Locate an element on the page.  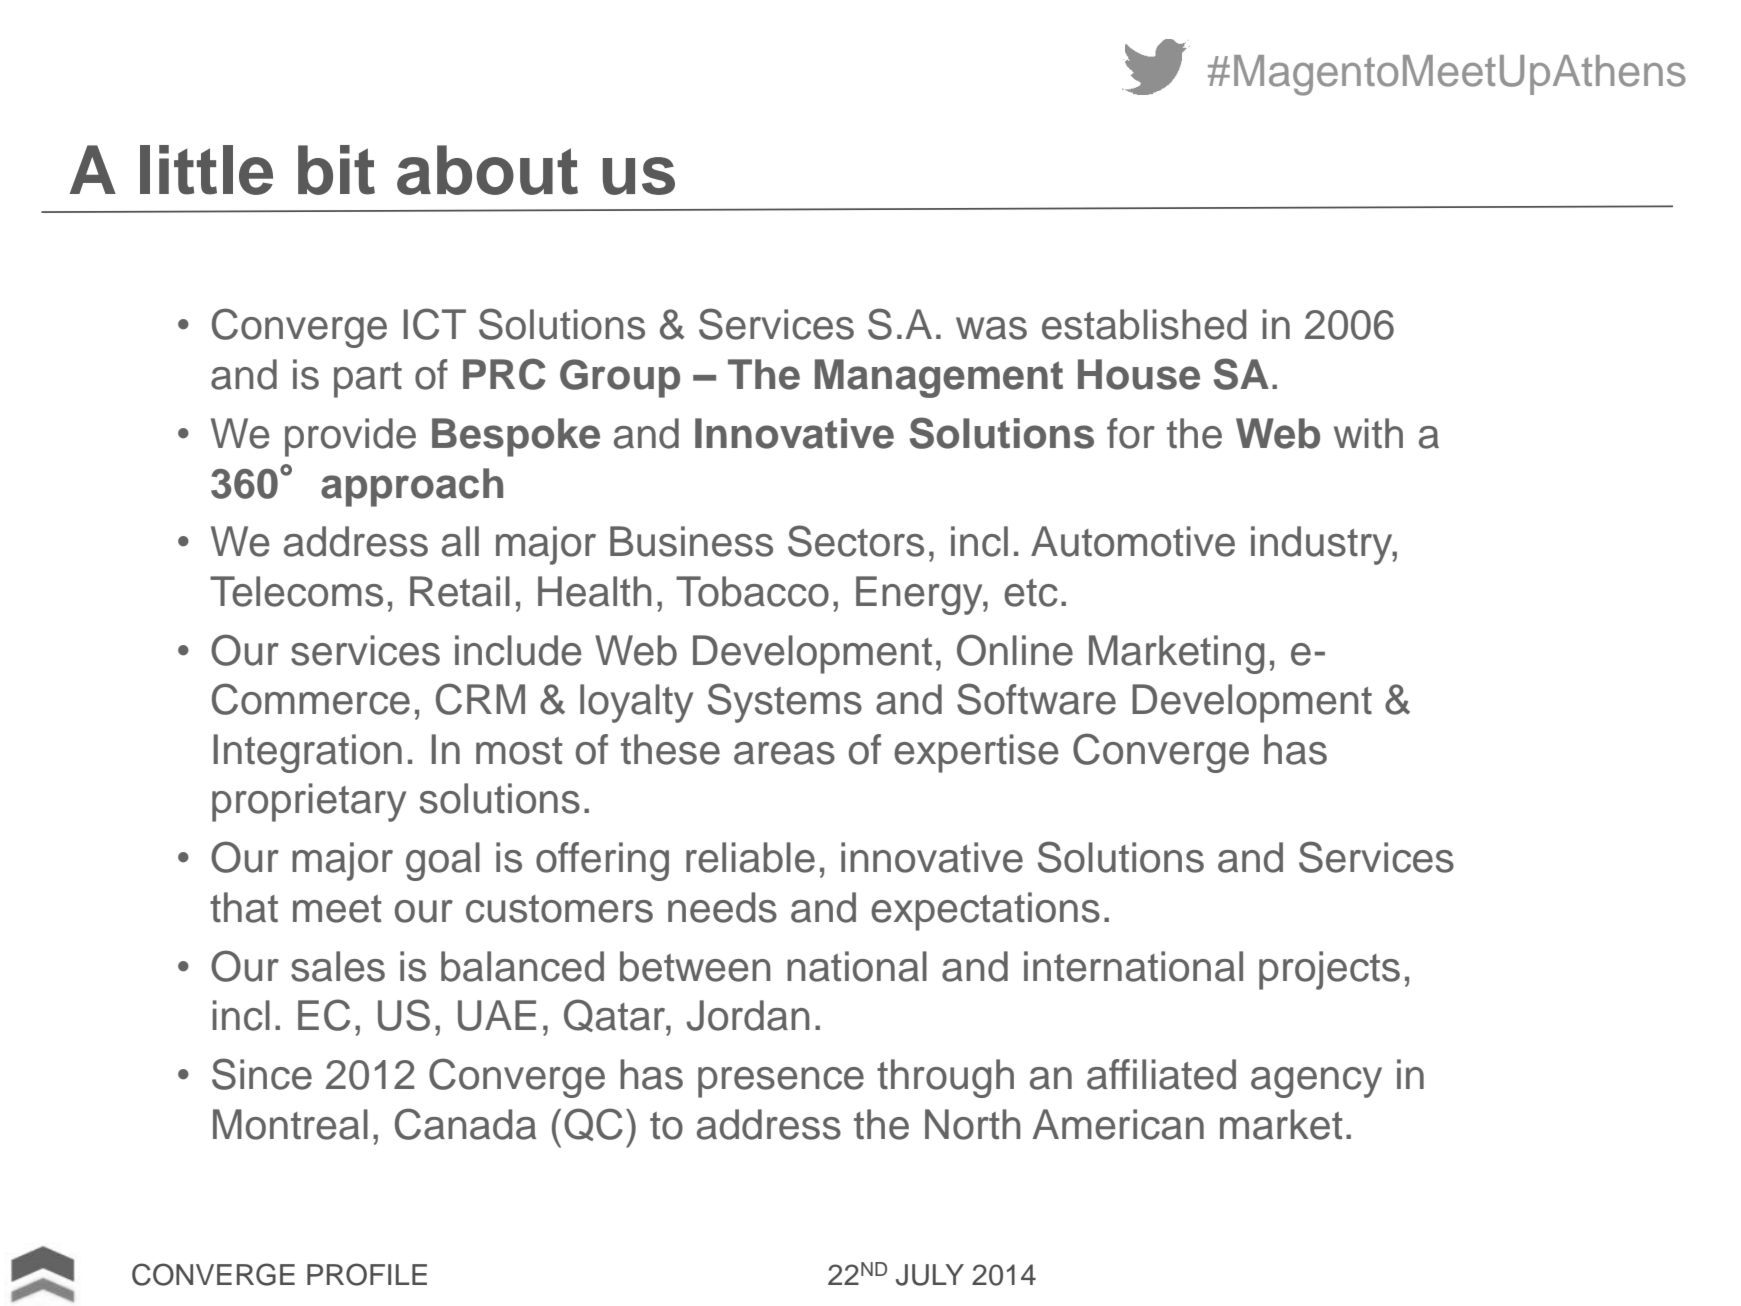
Integration is located at coordinates (307, 753).
